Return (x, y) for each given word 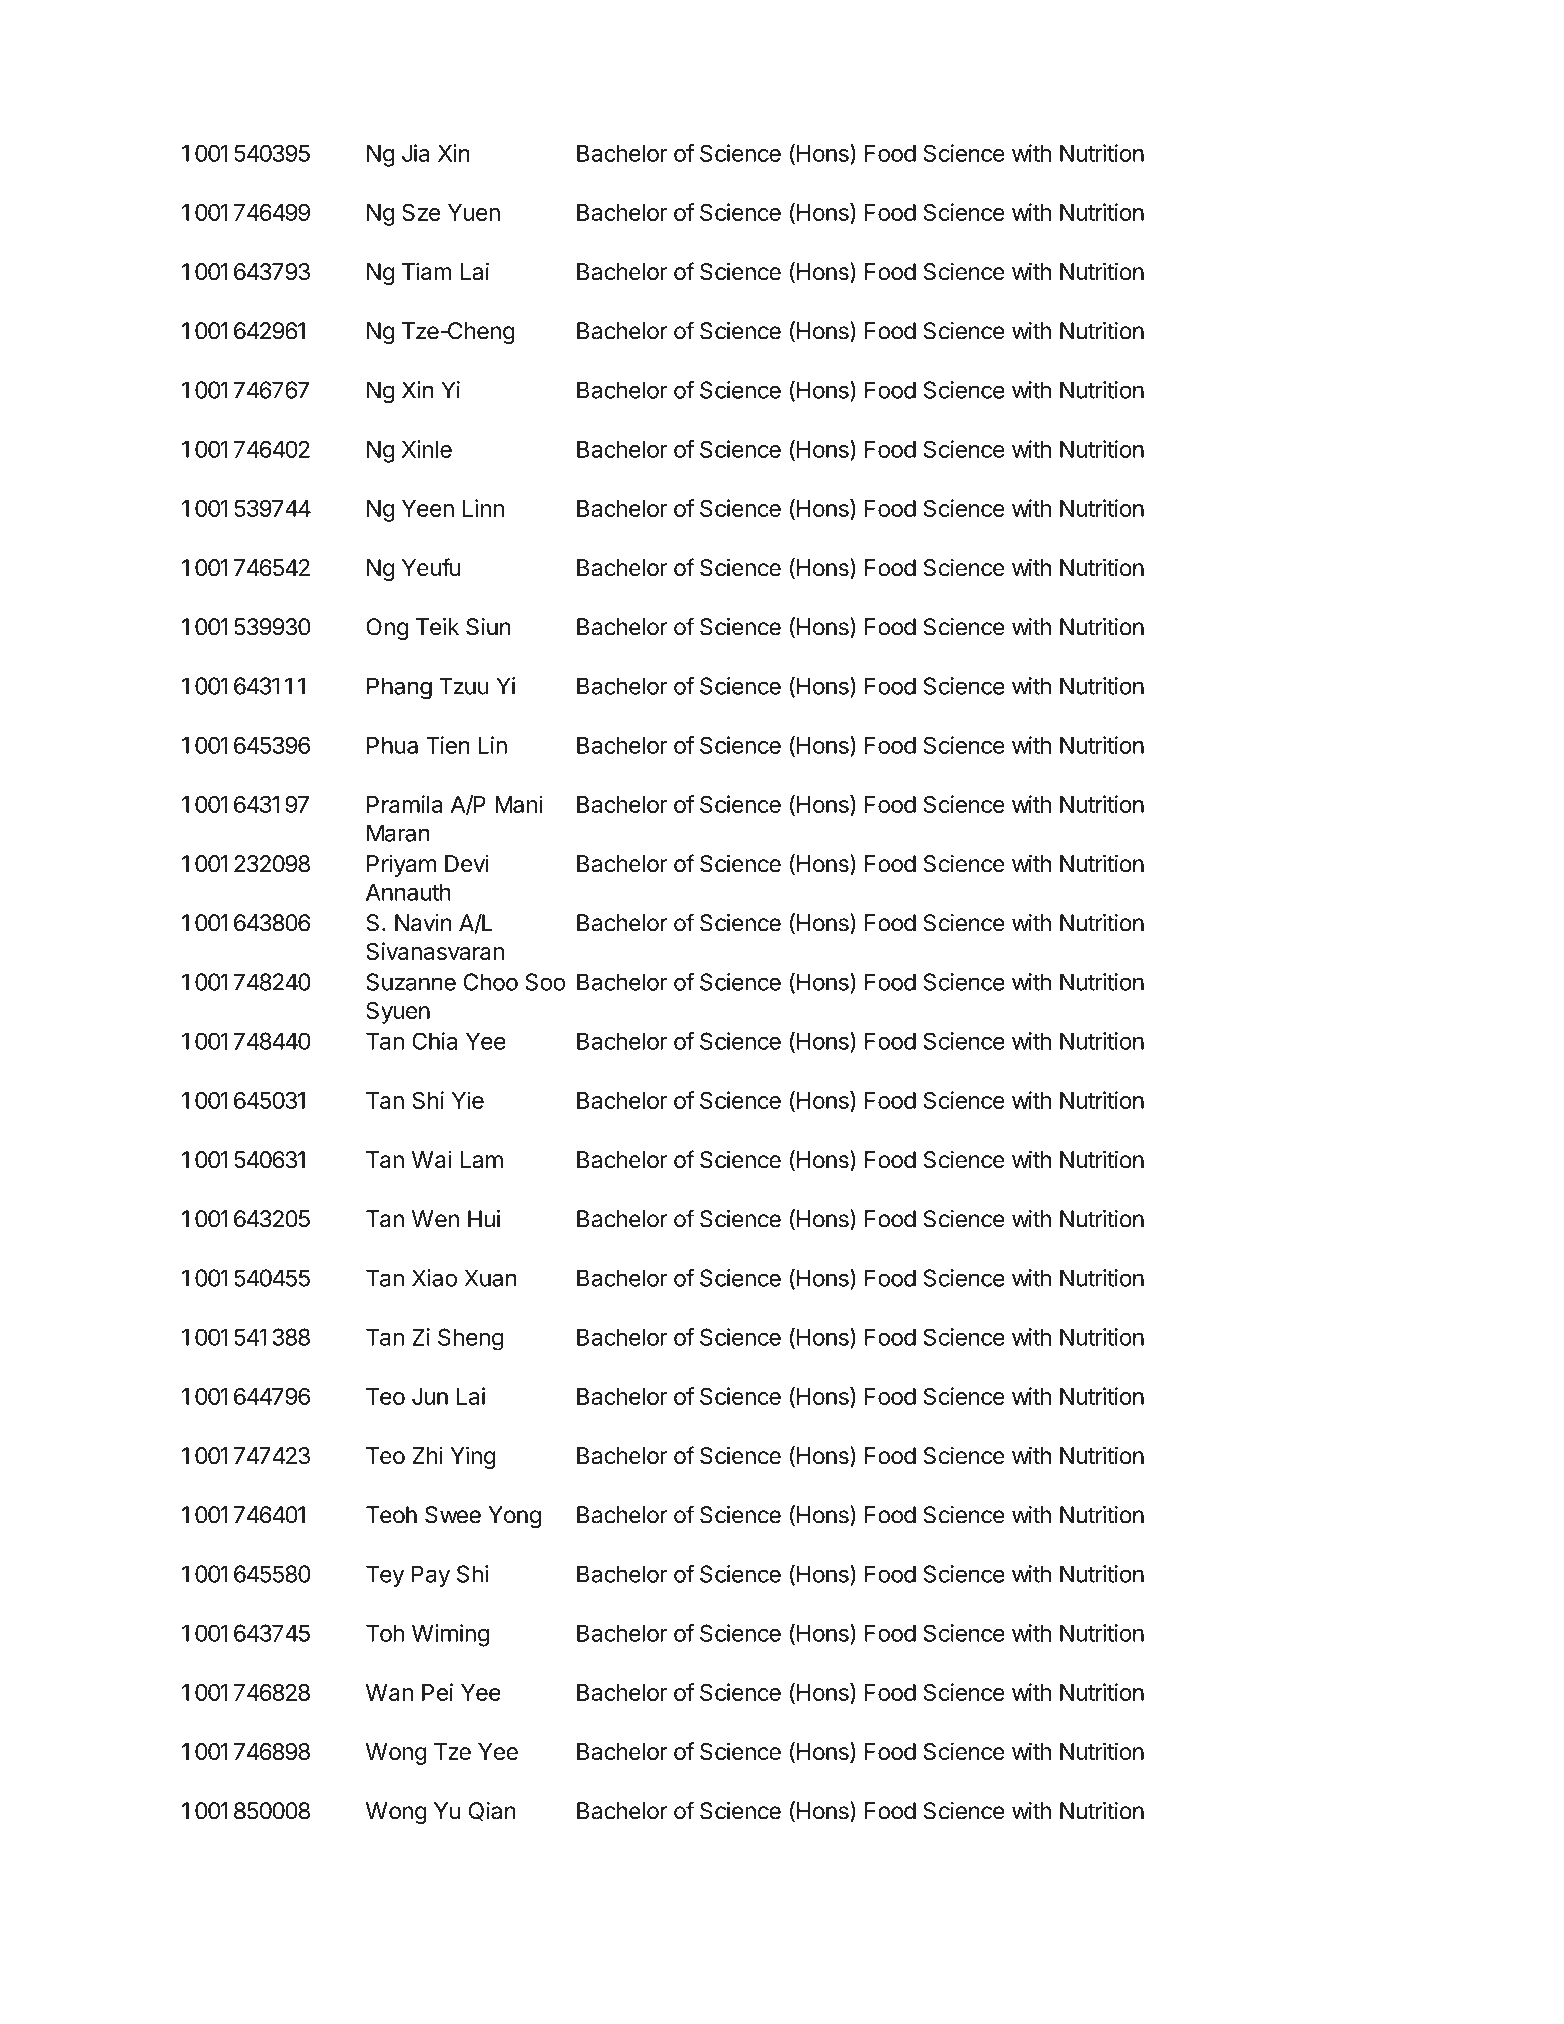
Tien (448, 745)
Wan (389, 1692)
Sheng (471, 1339)
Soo (545, 982)
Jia (415, 153)
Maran (398, 833)
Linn (483, 508)
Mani (519, 804)
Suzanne (411, 982)
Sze (421, 212)
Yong (514, 1517)
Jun (430, 1396)
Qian (492, 1811)
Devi (467, 864)
